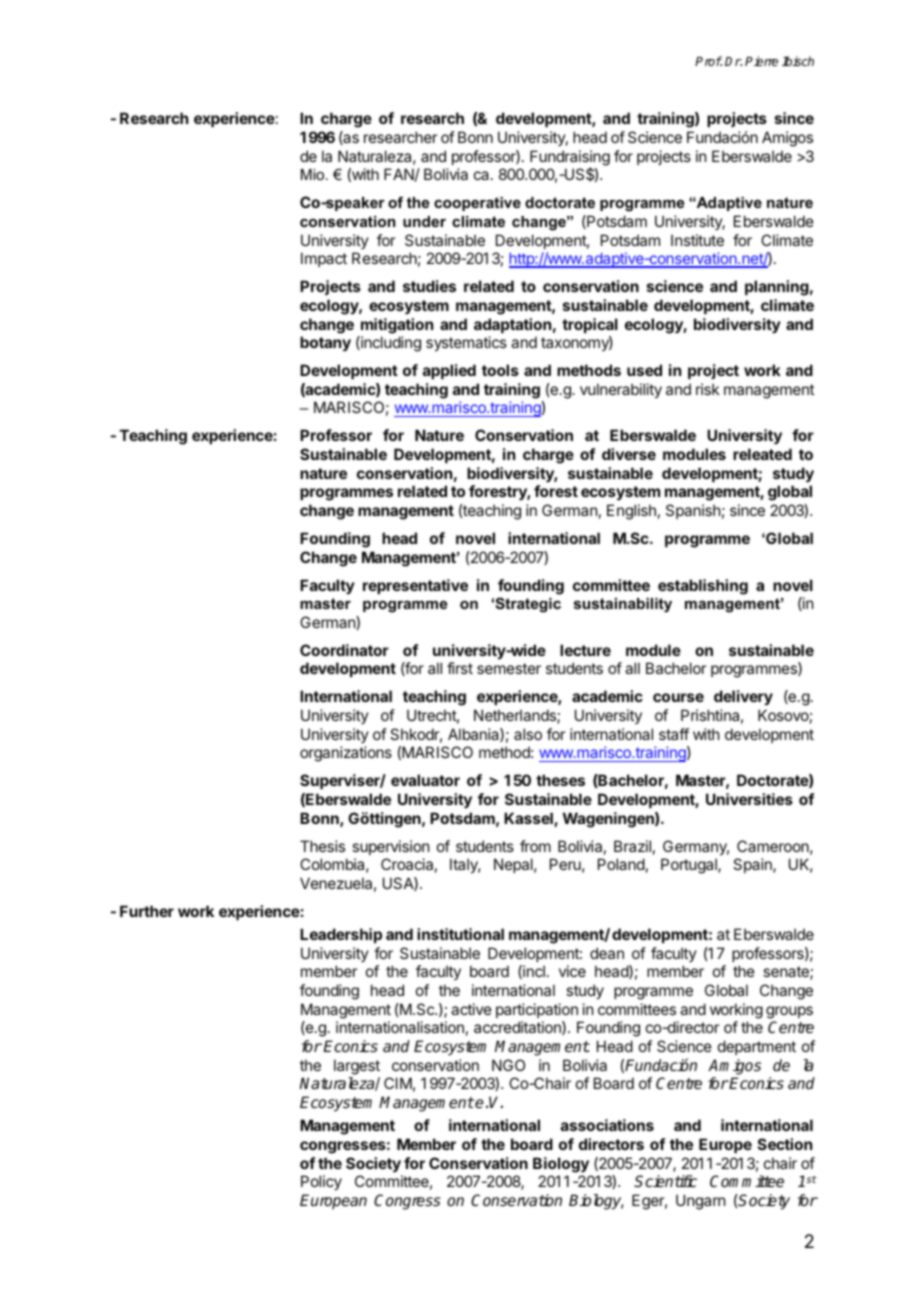 The height and width of the screenshot is (1308, 924). I want to click on Pierre, so click(761, 61).
